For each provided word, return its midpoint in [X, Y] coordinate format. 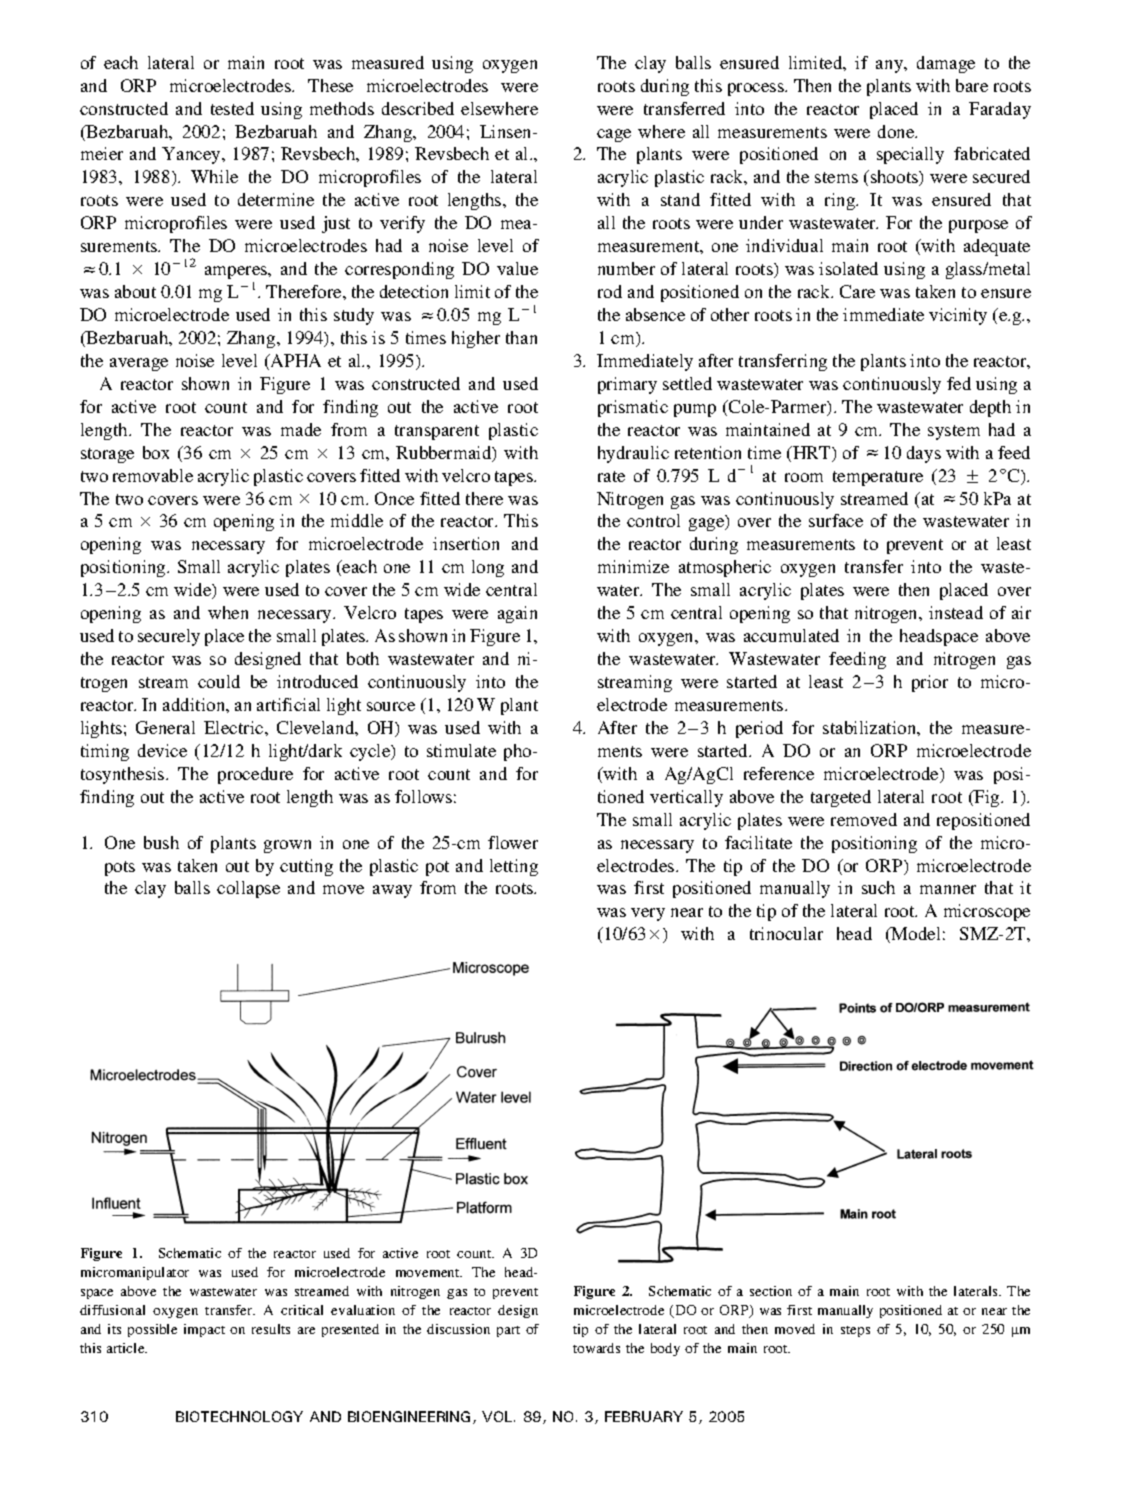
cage [614, 135]
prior [930, 683]
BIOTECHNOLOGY [239, 1416]
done [897, 131]
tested [232, 108]
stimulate [461, 750]
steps [855, 1331]
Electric [235, 727]
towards [596, 1348]
